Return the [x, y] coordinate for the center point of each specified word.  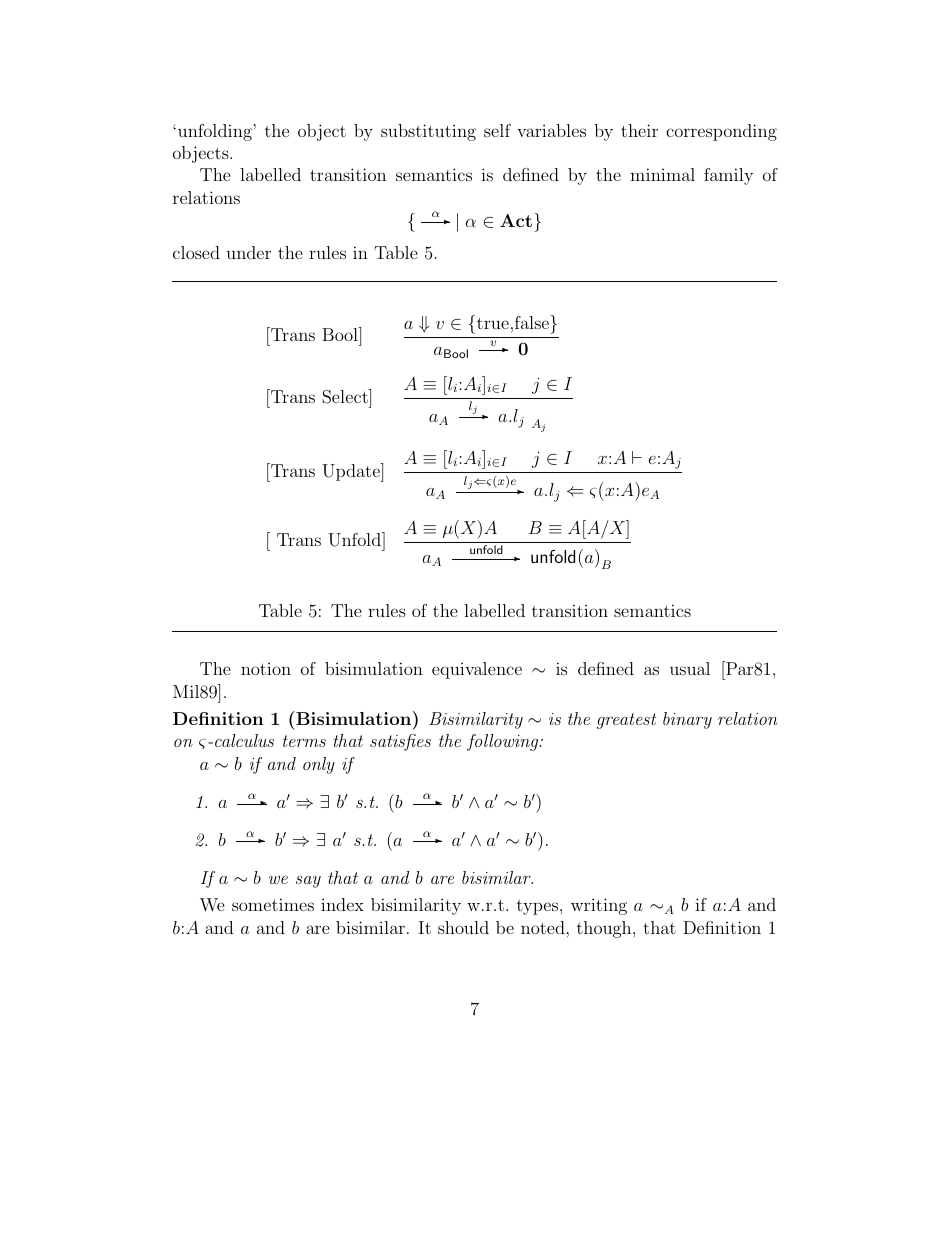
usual [690, 668]
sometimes [273, 904]
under [248, 252]
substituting [428, 132]
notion [266, 668]
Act [516, 220]
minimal [662, 174]
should [463, 927]
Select [346, 396]
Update [352, 472]
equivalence [477, 670]
